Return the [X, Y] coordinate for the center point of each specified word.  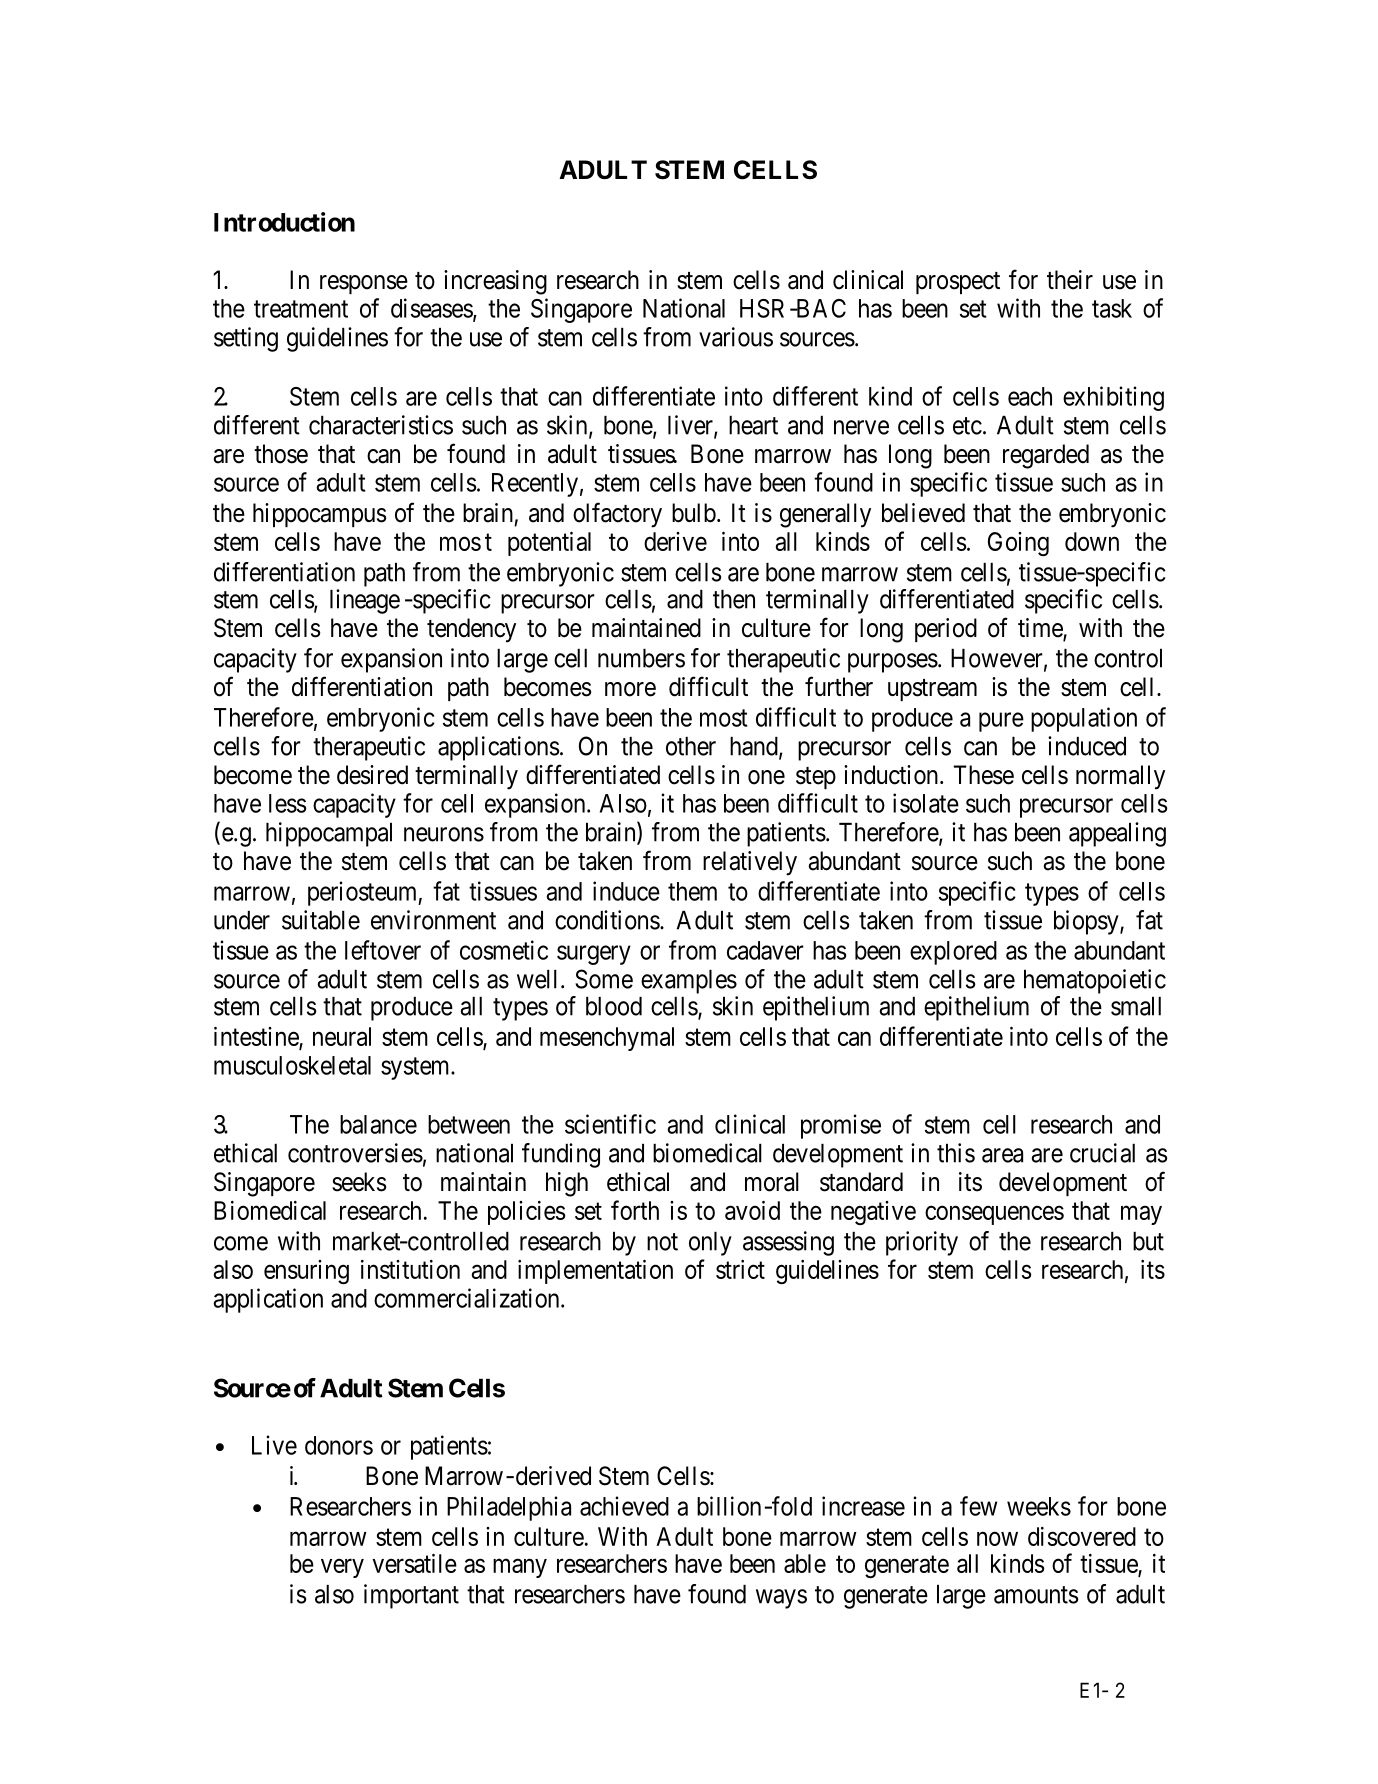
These [984, 775]
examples [689, 982]
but [1148, 1241]
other [691, 746]
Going [1018, 544]
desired [372, 775]
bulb [694, 513]
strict [740, 1269]
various [736, 337]
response [364, 284]
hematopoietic [1095, 981]
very [342, 1568]
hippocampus [319, 515]
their [1070, 280]
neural [342, 1036]
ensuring [306, 1272]
